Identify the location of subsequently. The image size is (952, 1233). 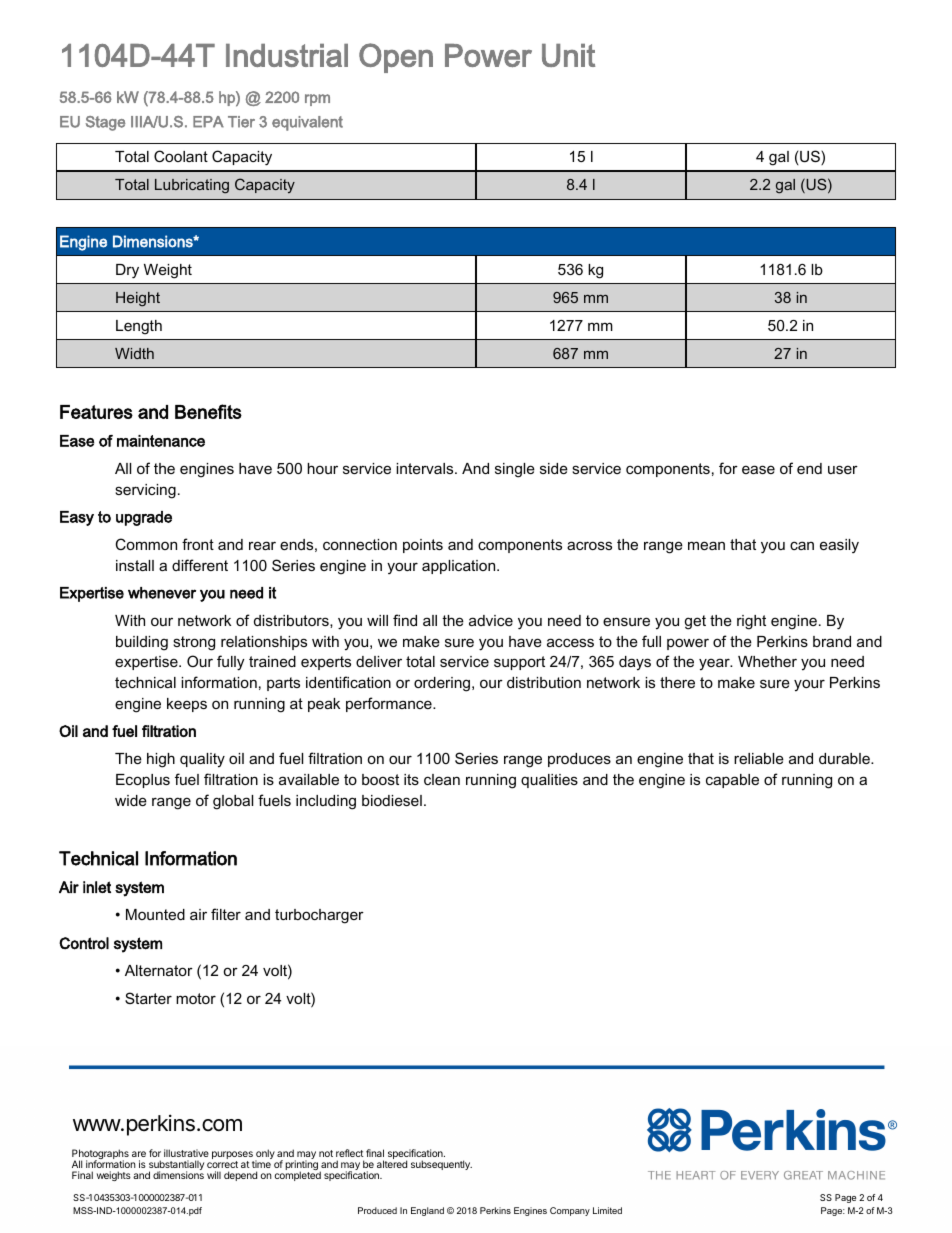
(441, 1165).
